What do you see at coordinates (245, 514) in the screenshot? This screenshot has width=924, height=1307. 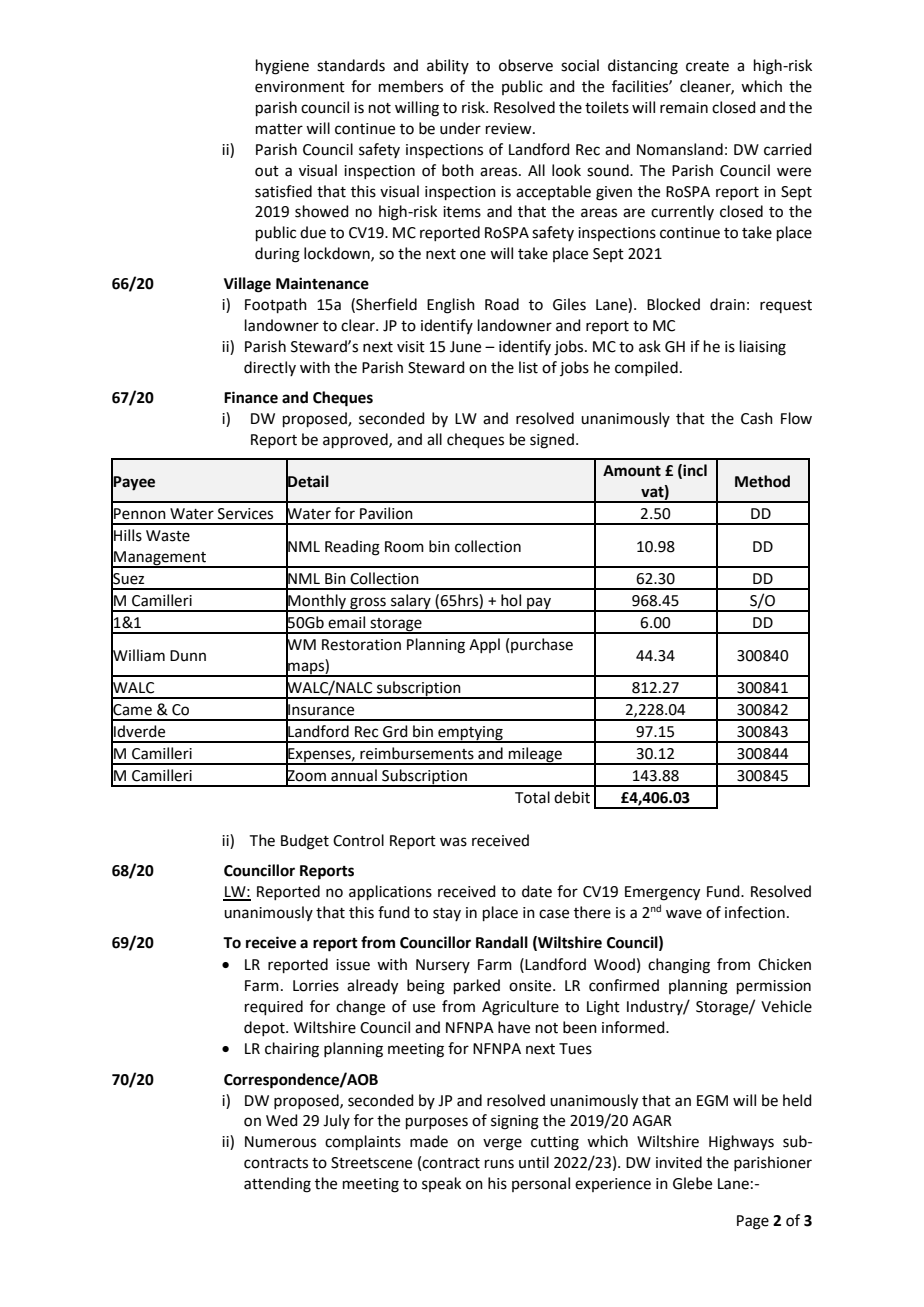 I see `Services` at bounding box center [245, 514].
